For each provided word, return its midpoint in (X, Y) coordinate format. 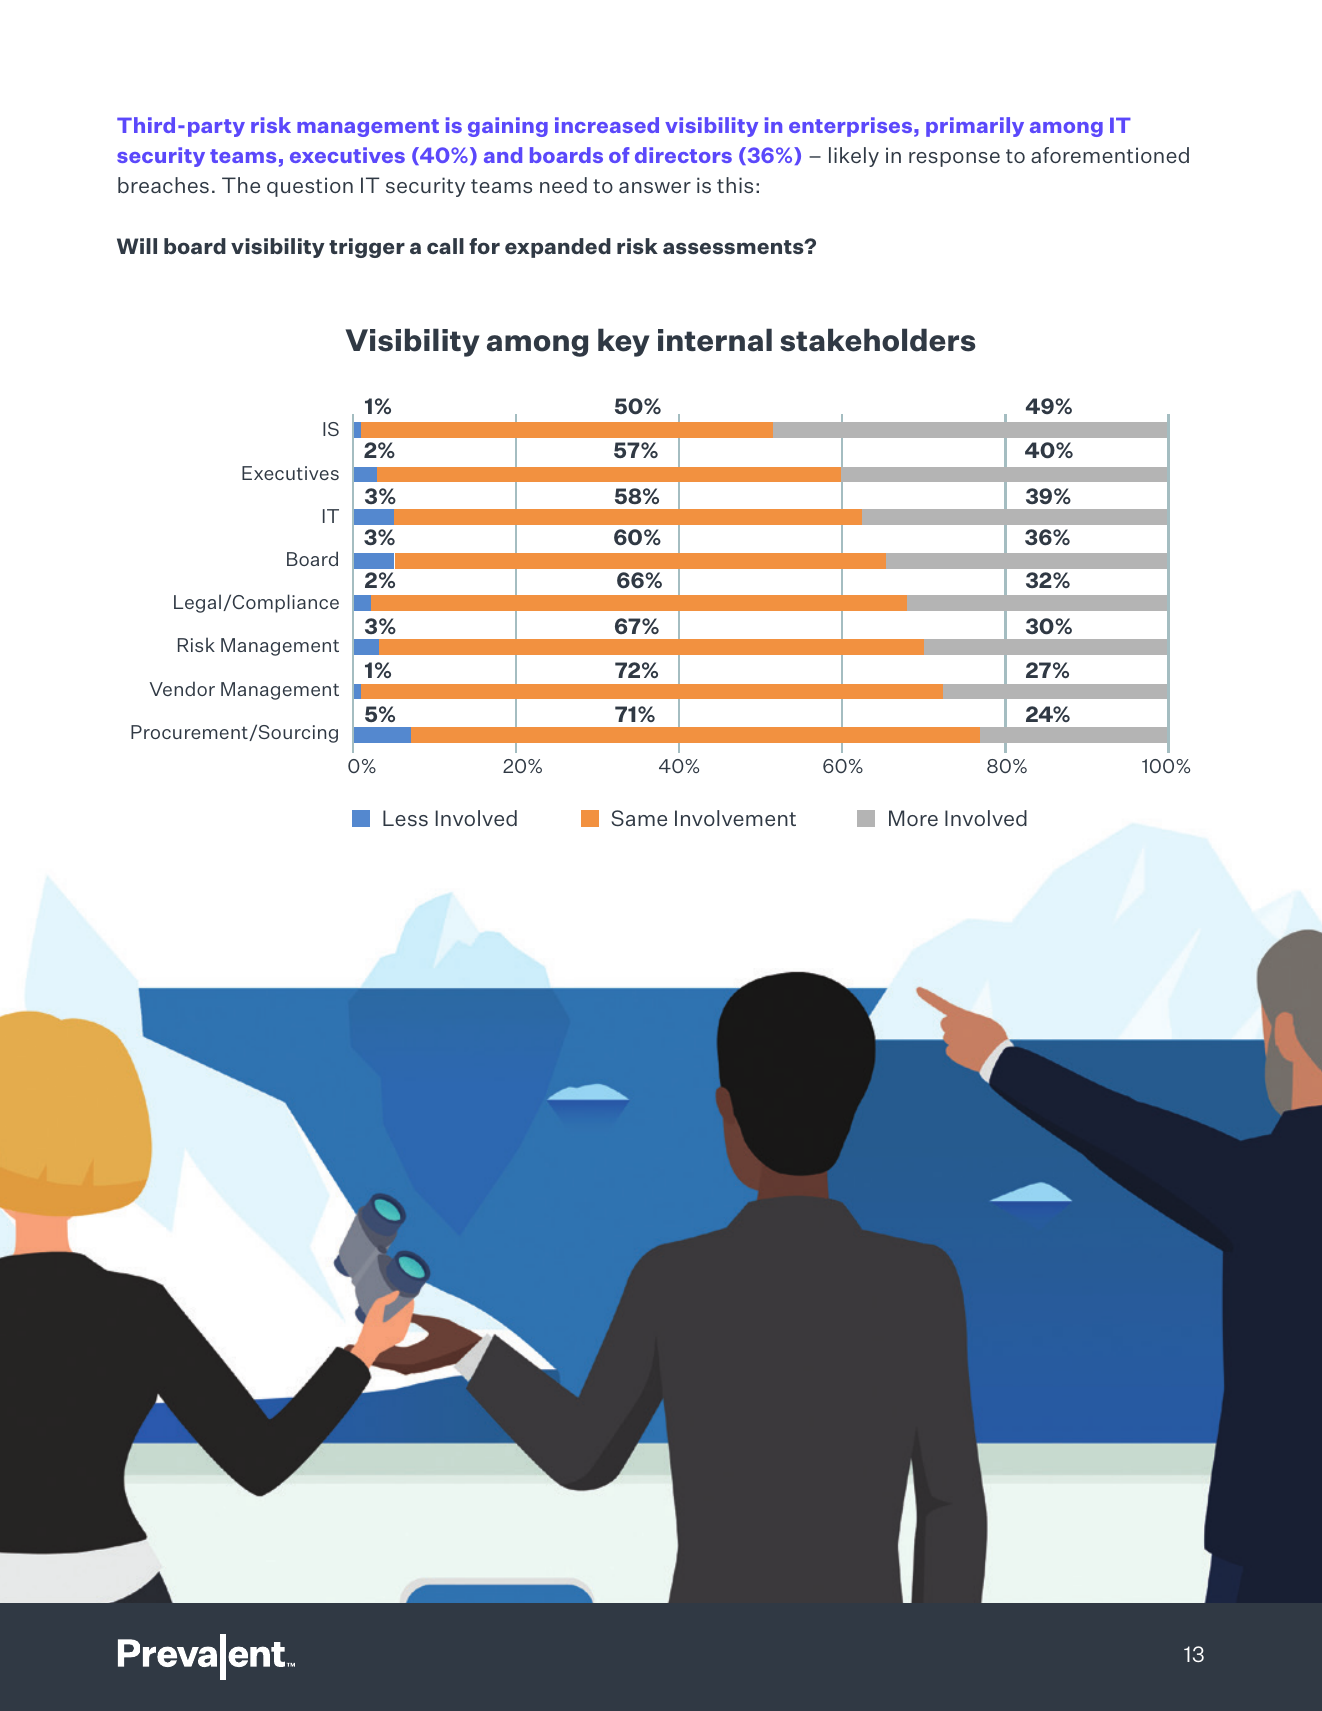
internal (715, 340)
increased (607, 125)
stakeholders (878, 340)
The (241, 185)
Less (405, 818)
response (954, 159)
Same (639, 818)
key (623, 342)
